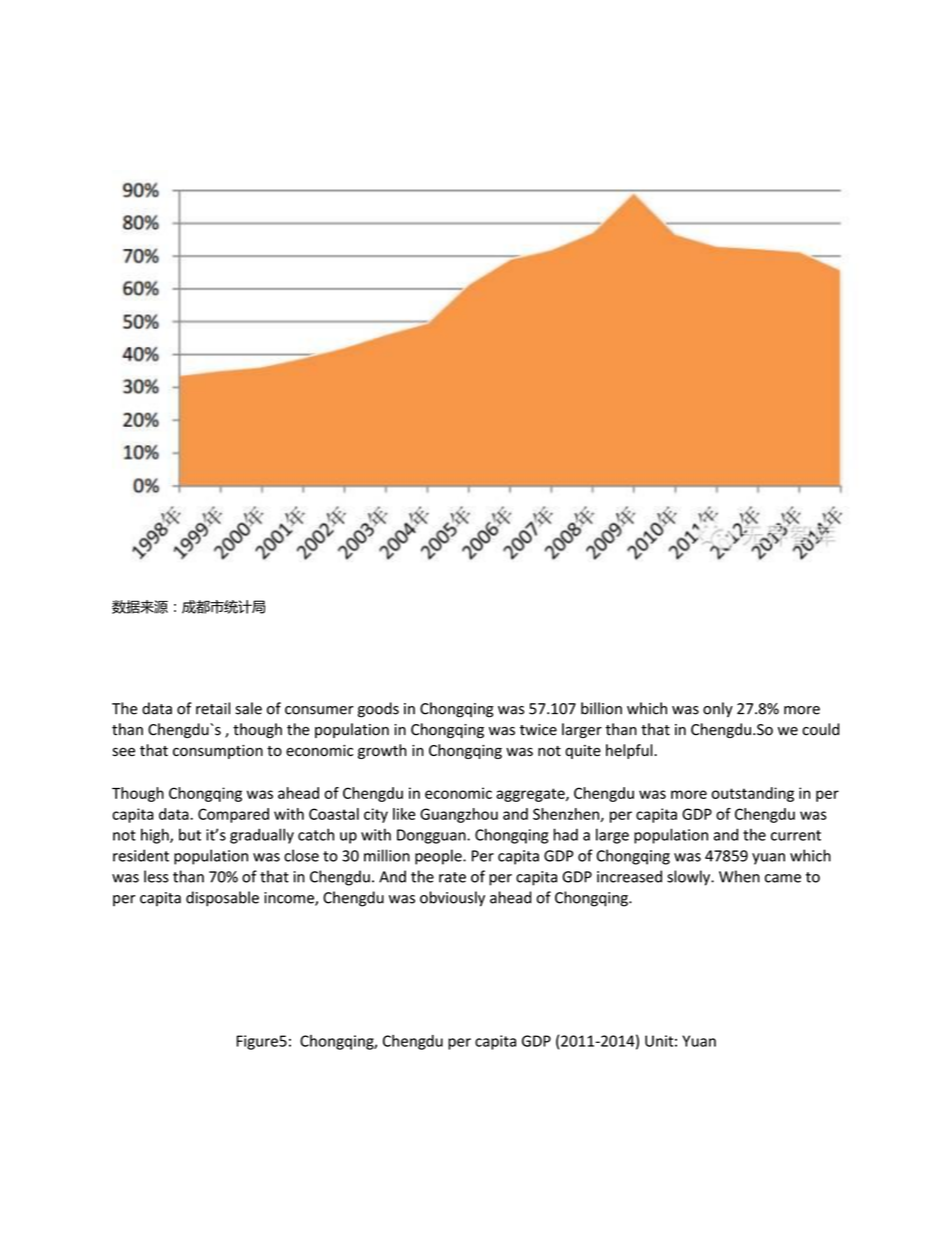 This image has width=952, height=1233. Describe the element at coordinates (378, 710) in the image. I see `goods` at that location.
